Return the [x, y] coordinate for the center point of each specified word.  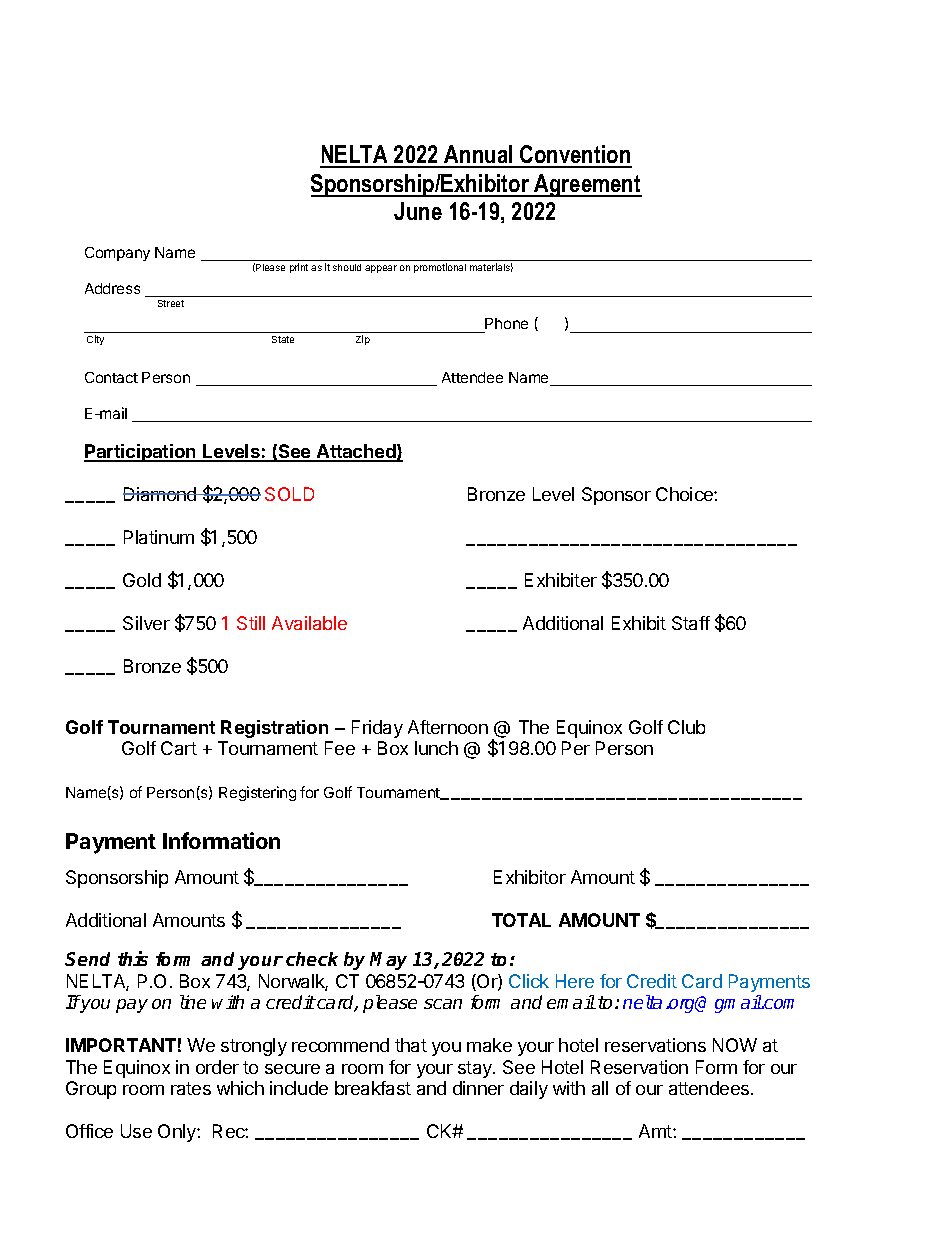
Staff [691, 623]
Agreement [587, 185]
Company [117, 254]
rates [191, 1088]
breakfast [373, 1088]
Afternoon [448, 727]
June [418, 211]
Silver [146, 623]
